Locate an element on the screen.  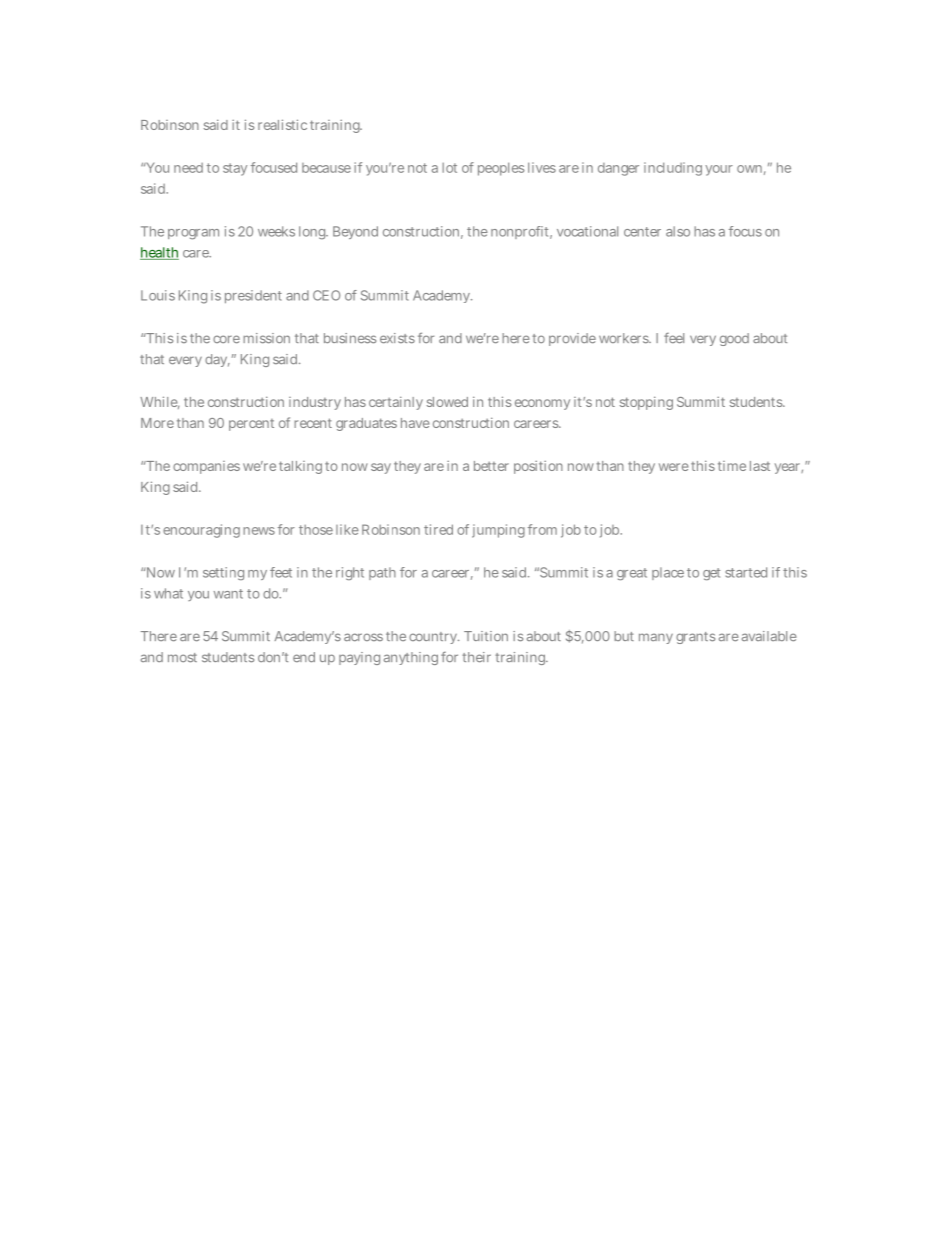
most is located at coordinates (182, 658).
